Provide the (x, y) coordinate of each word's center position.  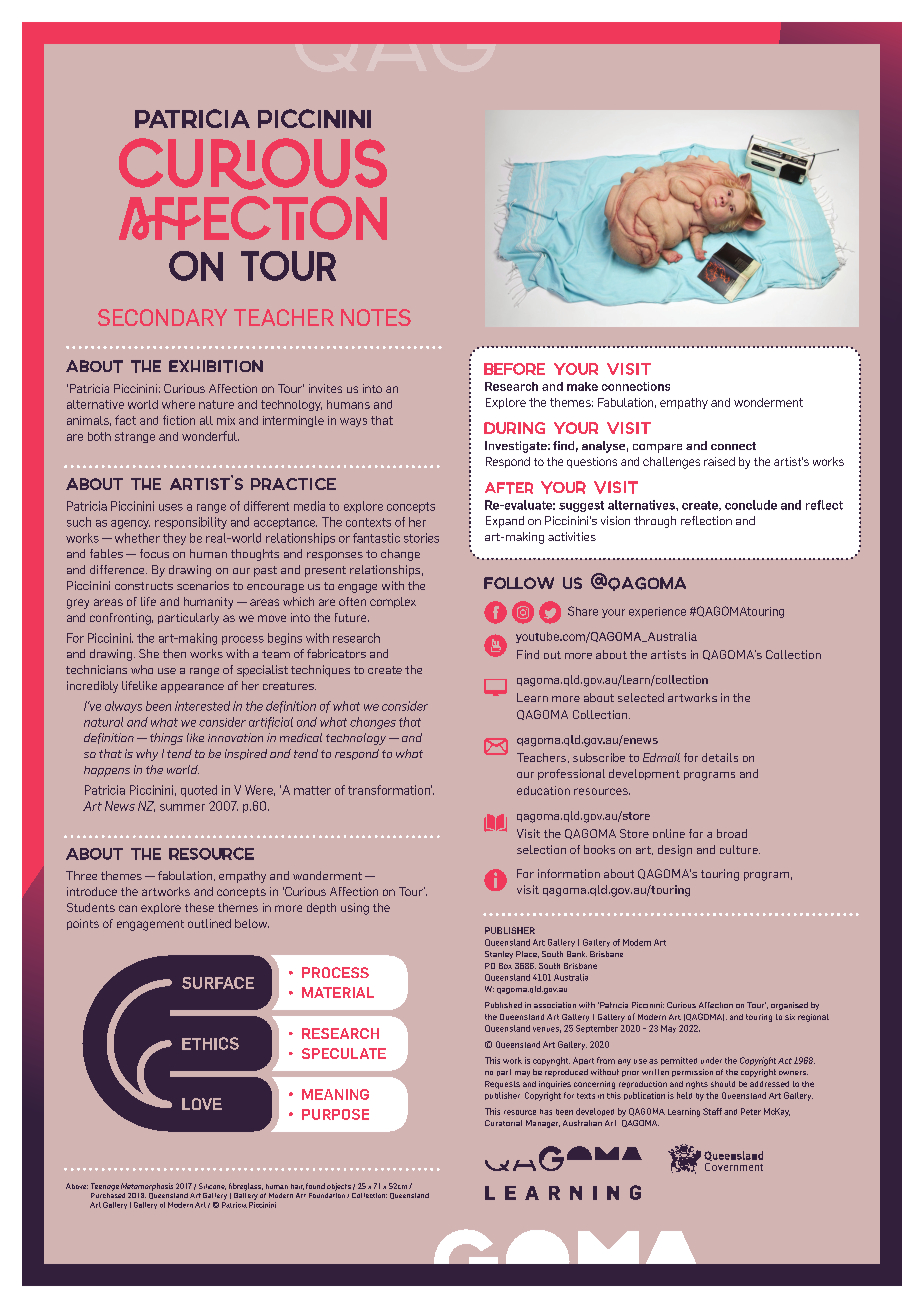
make (582, 386)
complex (393, 602)
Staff (712, 1111)
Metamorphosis (147, 1187)
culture (740, 849)
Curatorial (503, 1123)
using (355, 909)
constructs (144, 586)
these (199, 907)
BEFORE (514, 369)
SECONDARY (162, 317)
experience (657, 612)
